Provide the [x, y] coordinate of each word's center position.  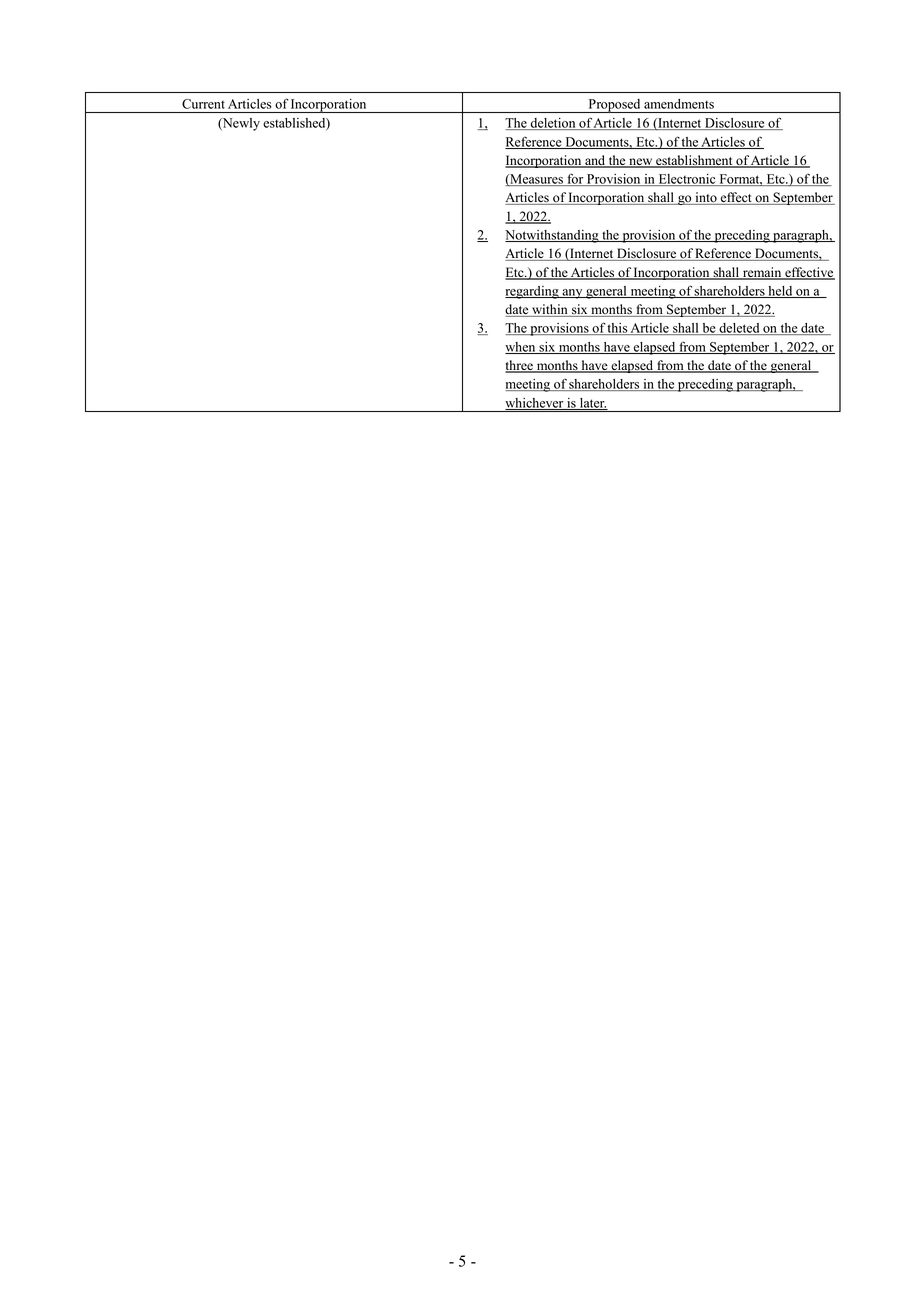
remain [762, 273]
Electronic [687, 180]
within [550, 310]
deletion [553, 124]
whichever [535, 404]
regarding [533, 292]
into [706, 198]
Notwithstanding [553, 236]
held [780, 292]
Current [203, 104]
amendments [679, 104]
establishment [694, 161]
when [521, 348]
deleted [739, 329]
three [520, 366]
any [572, 294]
